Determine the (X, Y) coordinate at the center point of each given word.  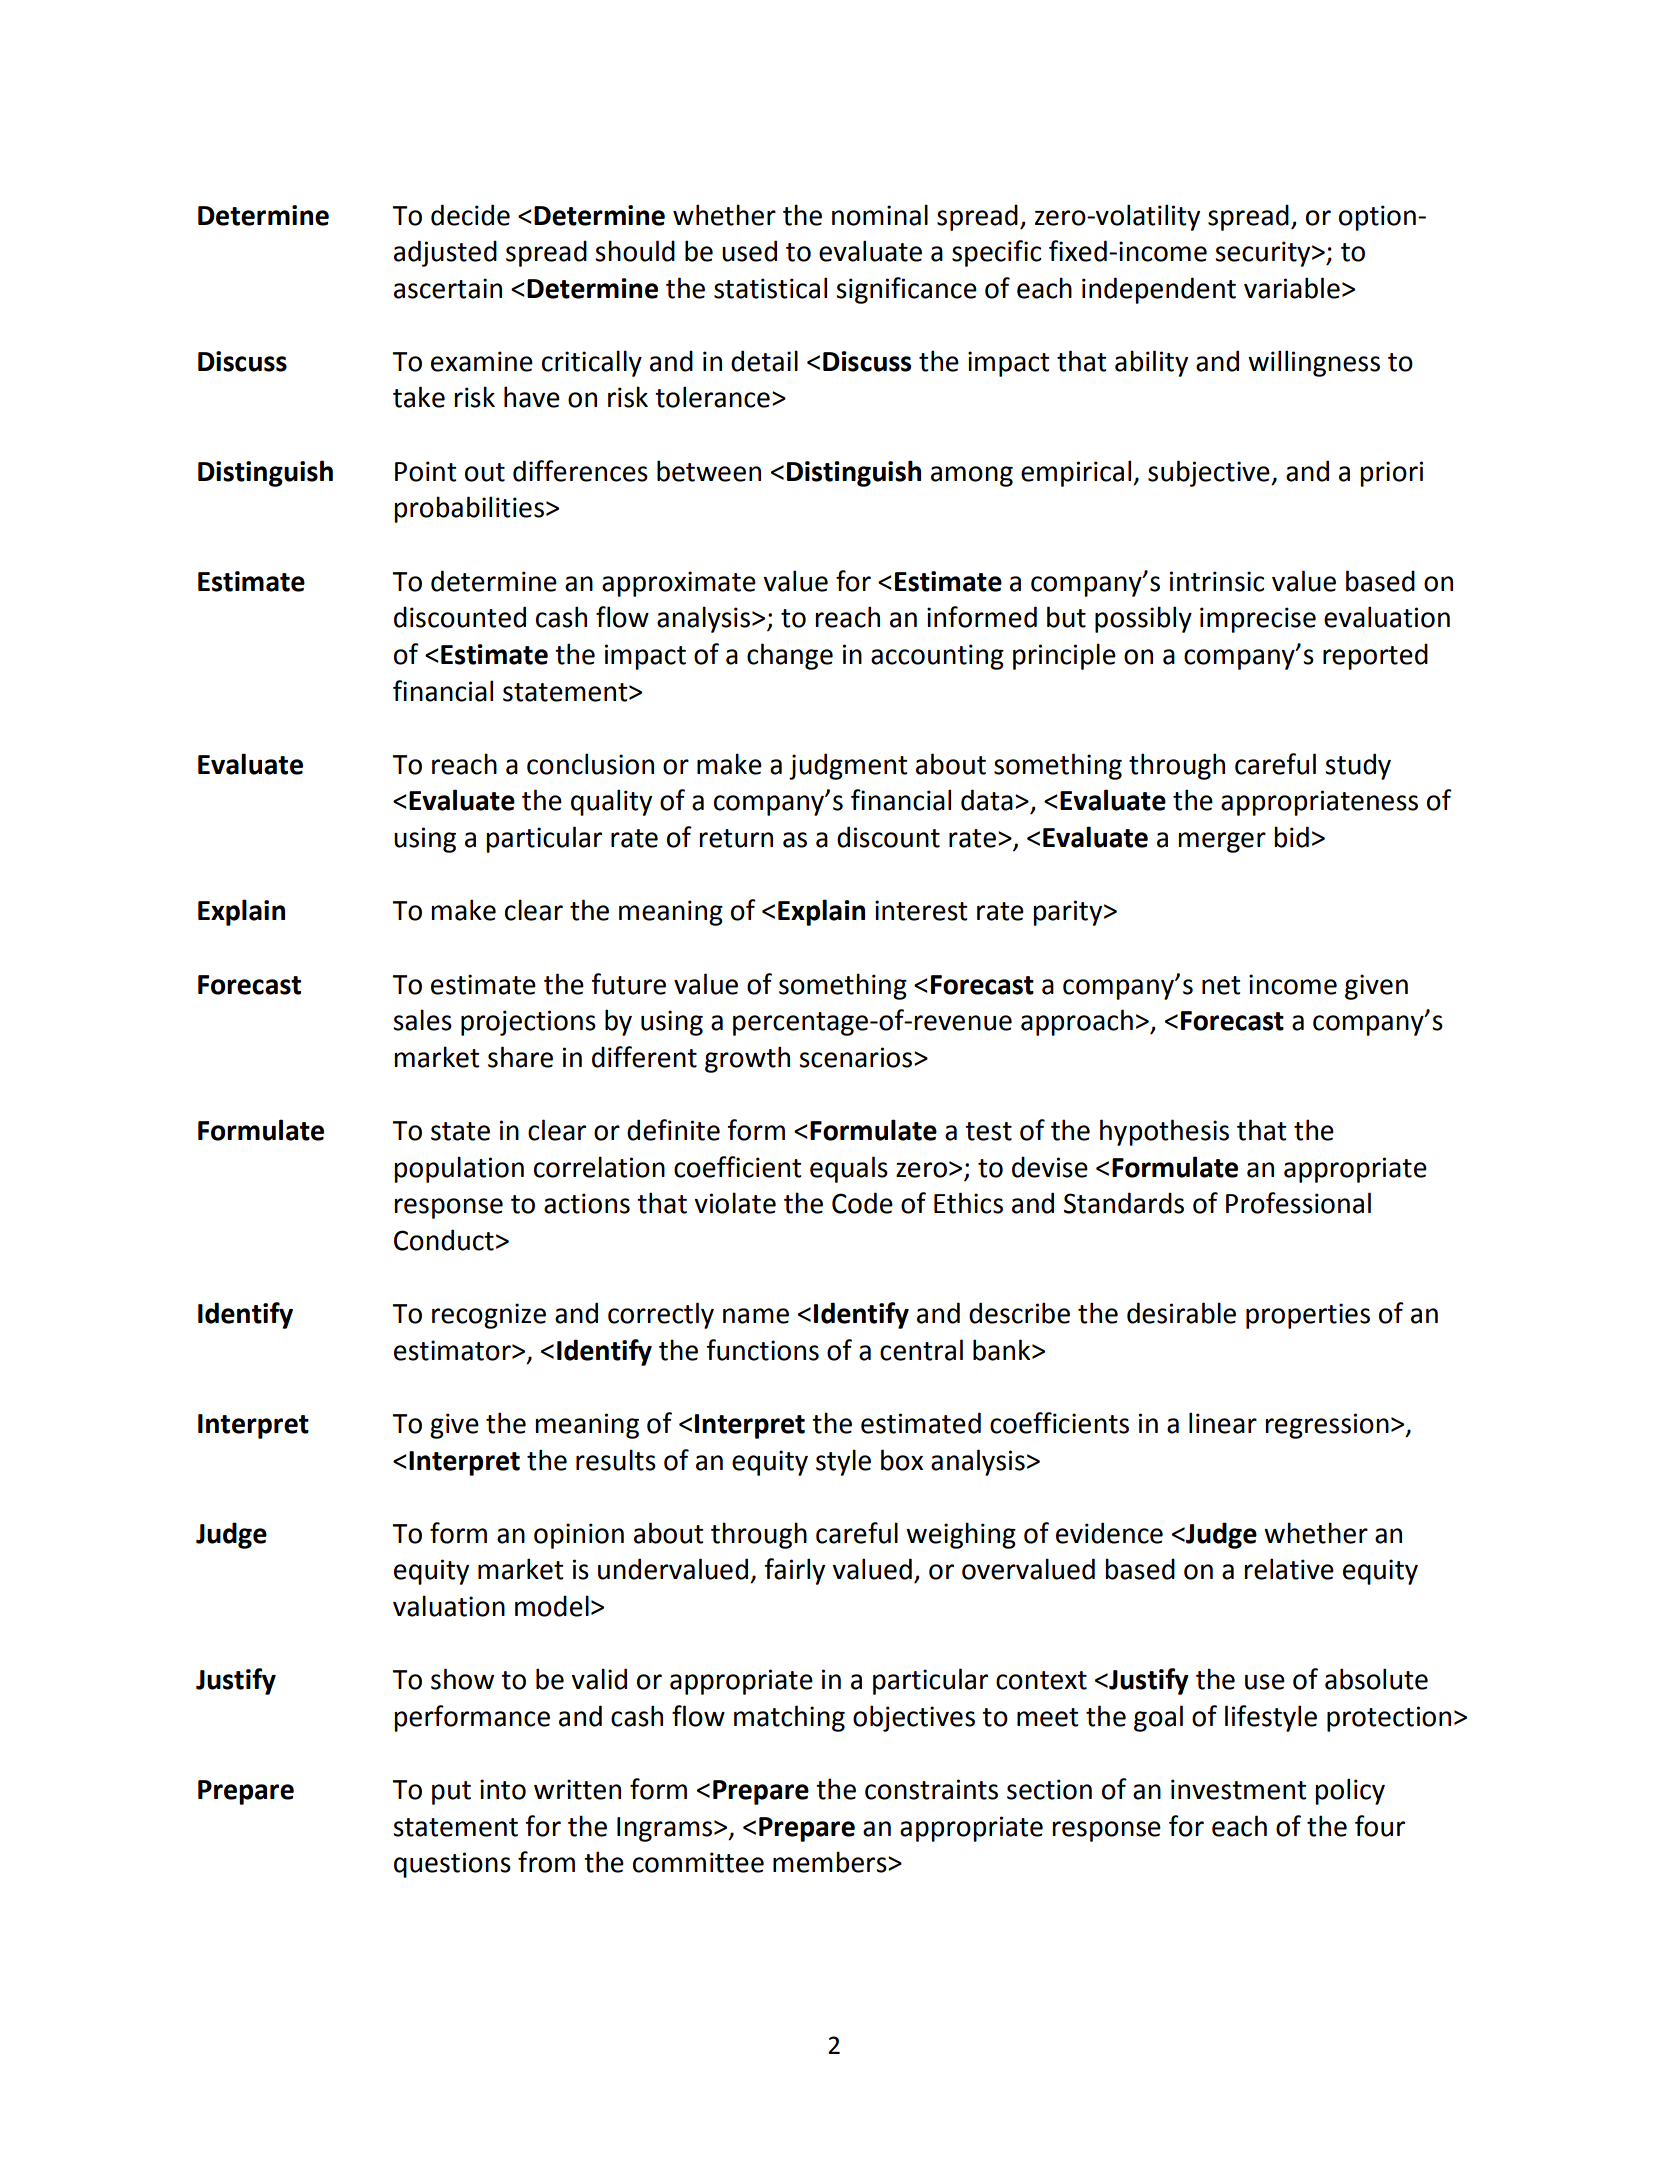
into (503, 1789)
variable (1292, 288)
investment (1238, 1789)
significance (906, 290)
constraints (931, 1789)
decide (470, 215)
